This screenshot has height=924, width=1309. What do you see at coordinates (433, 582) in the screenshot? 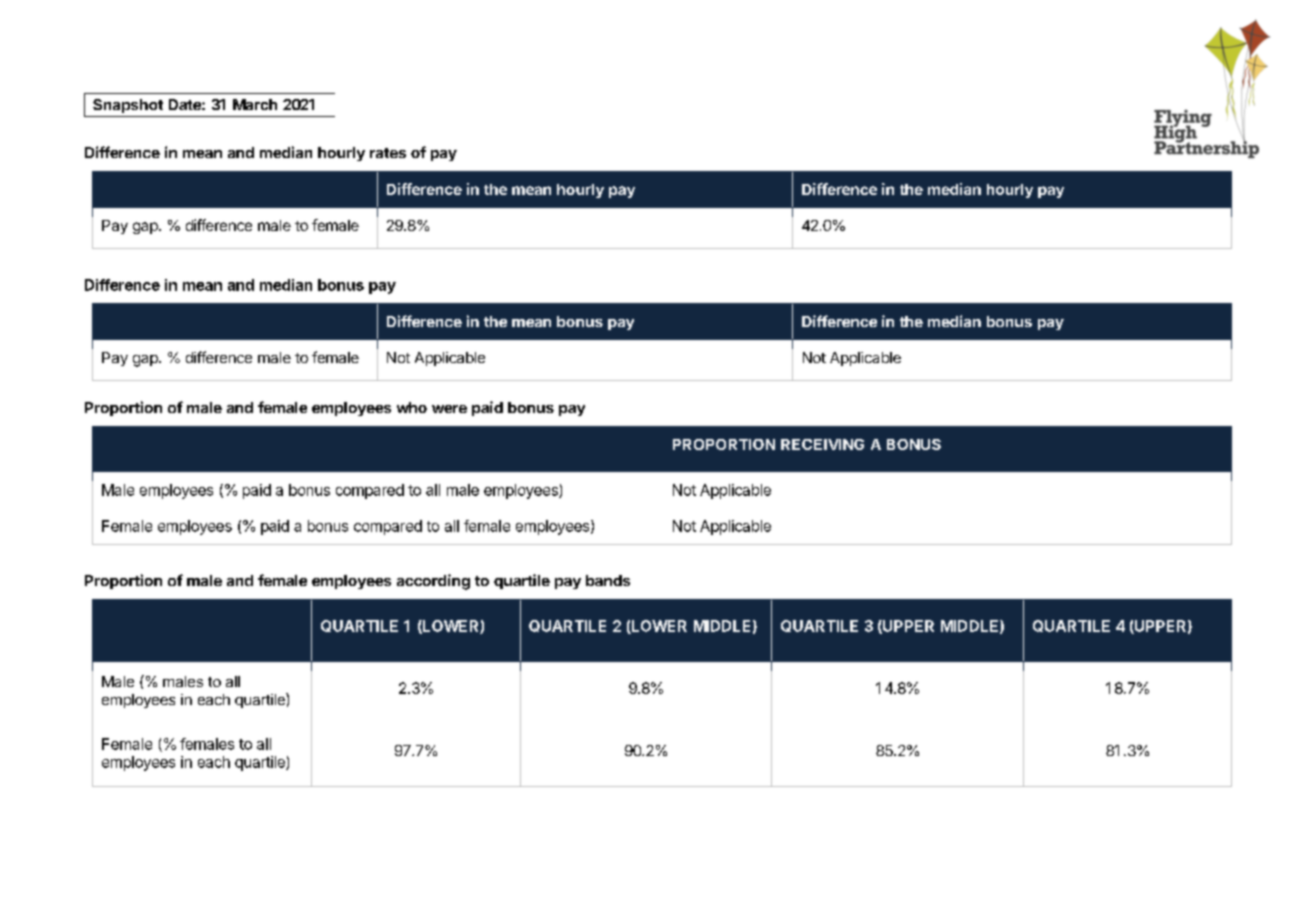
I see `according` at bounding box center [433, 582].
